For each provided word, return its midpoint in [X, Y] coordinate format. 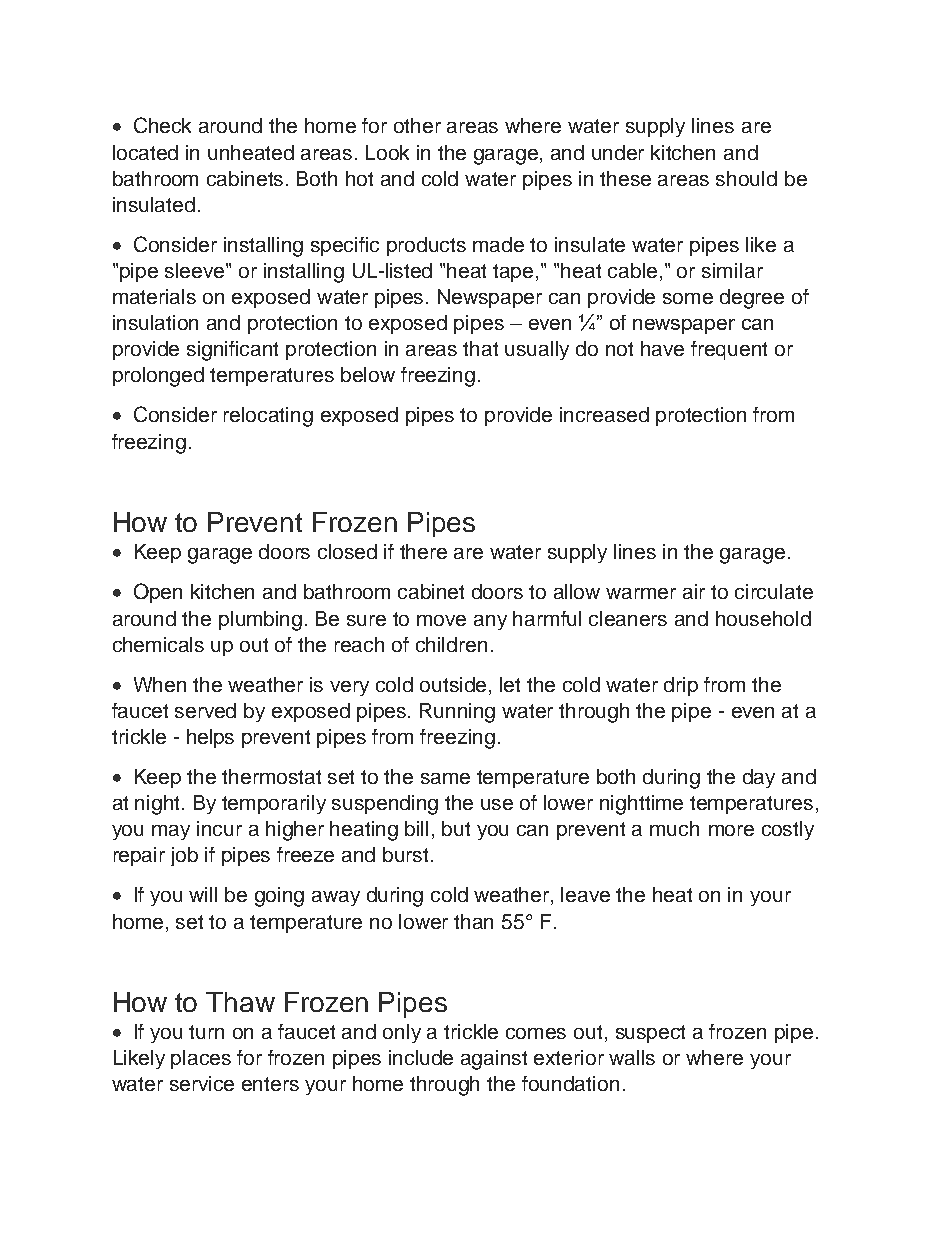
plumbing [260, 621]
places [201, 1059]
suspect [650, 1034]
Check [162, 125]
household [763, 618]
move [441, 620]
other [417, 125]
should [746, 178]
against [494, 1060]
